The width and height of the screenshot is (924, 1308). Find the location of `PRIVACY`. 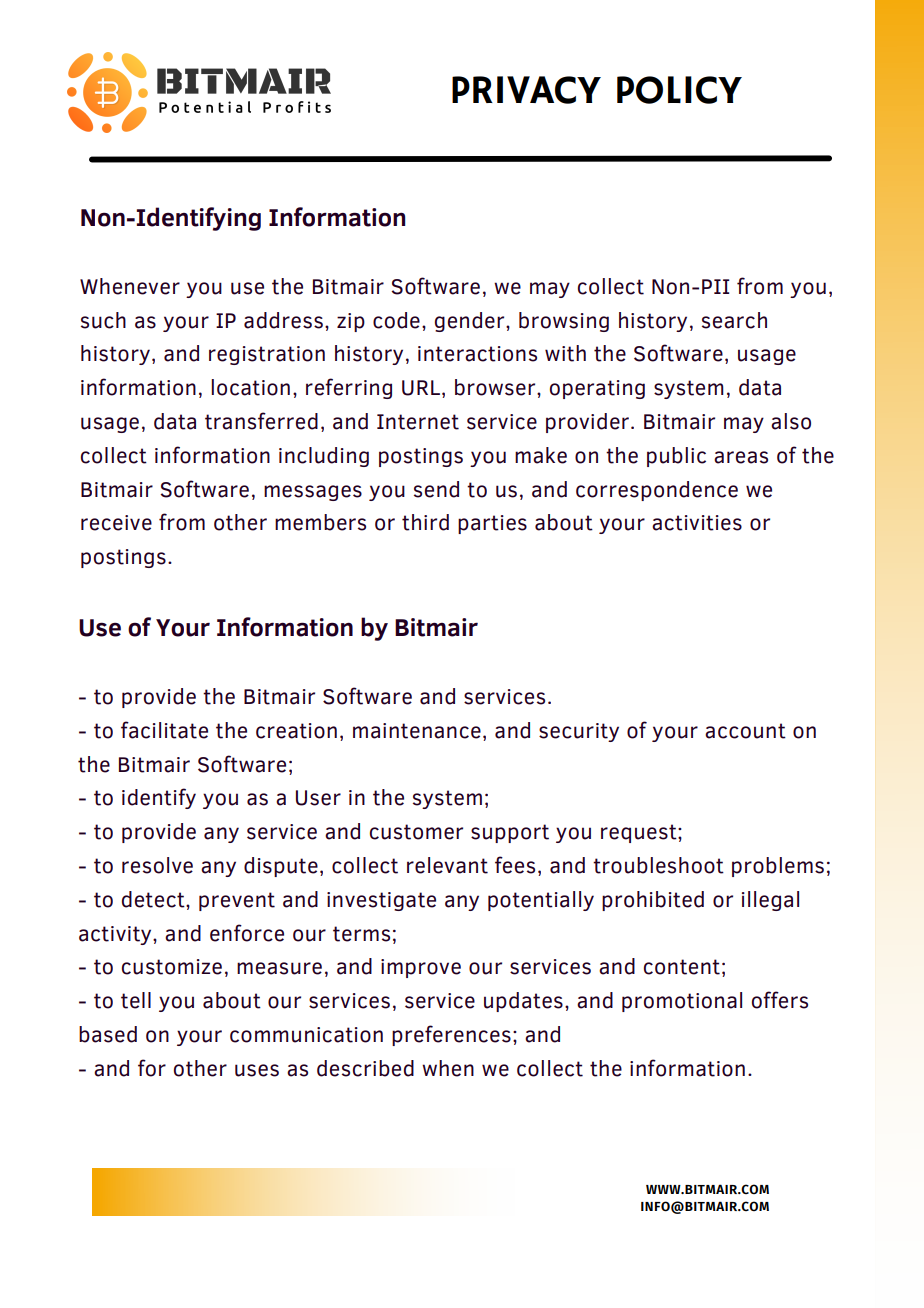

PRIVACY is located at coordinates (526, 90).
